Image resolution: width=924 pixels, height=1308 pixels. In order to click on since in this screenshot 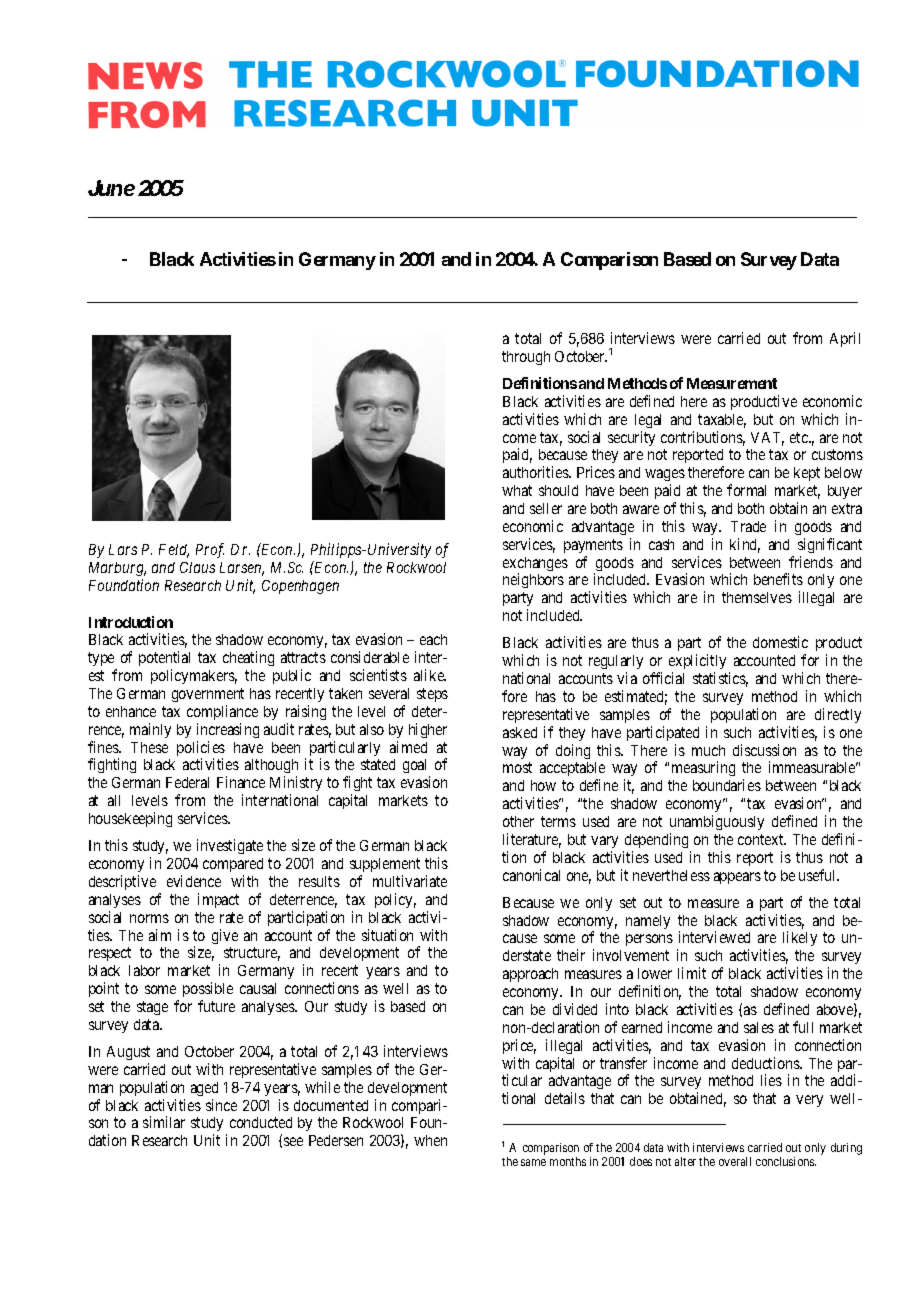, I will do `click(221, 1105)`.
